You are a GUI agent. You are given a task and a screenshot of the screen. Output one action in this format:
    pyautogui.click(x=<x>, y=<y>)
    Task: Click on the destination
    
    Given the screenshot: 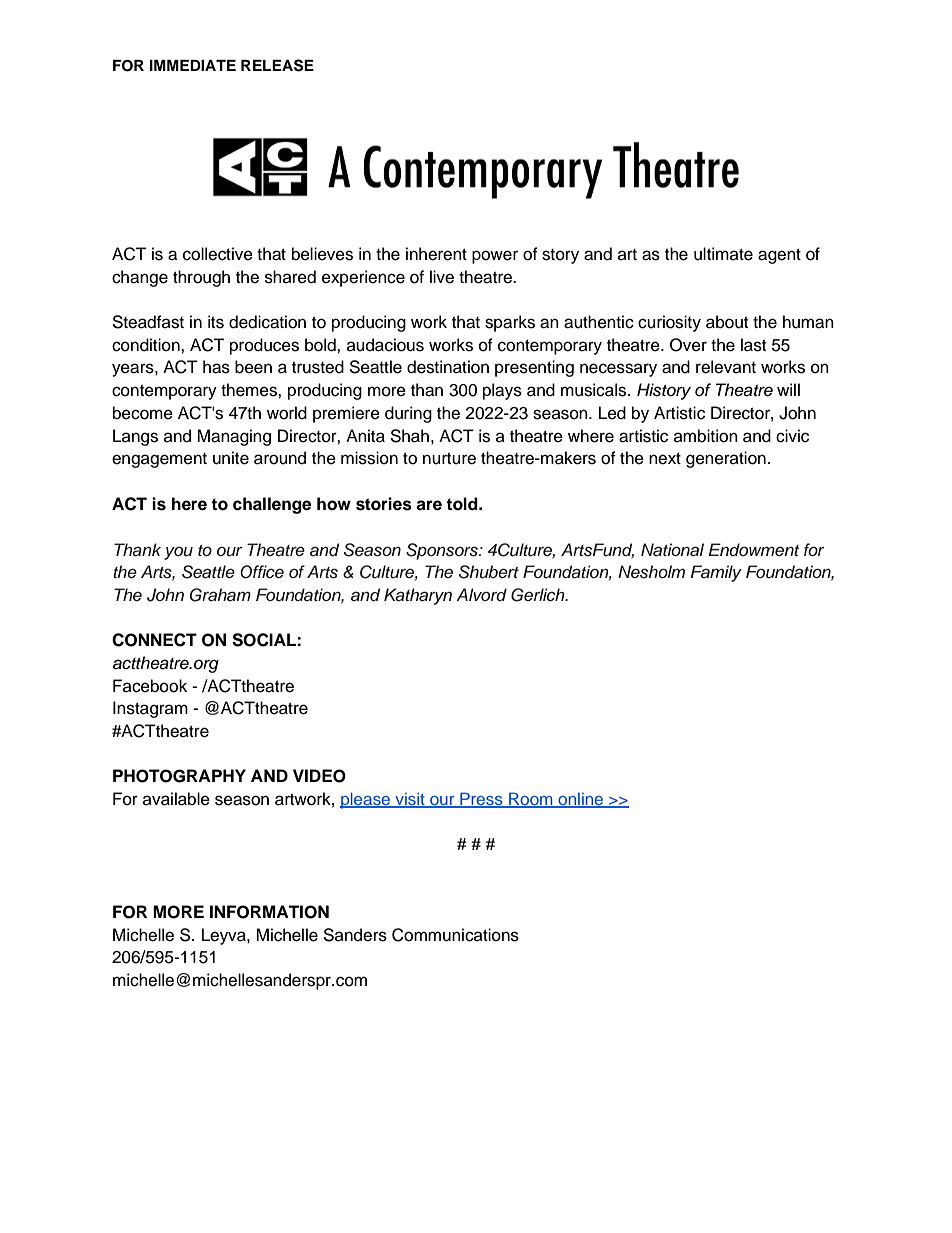 What is the action you would take?
    pyautogui.click(x=448, y=367)
